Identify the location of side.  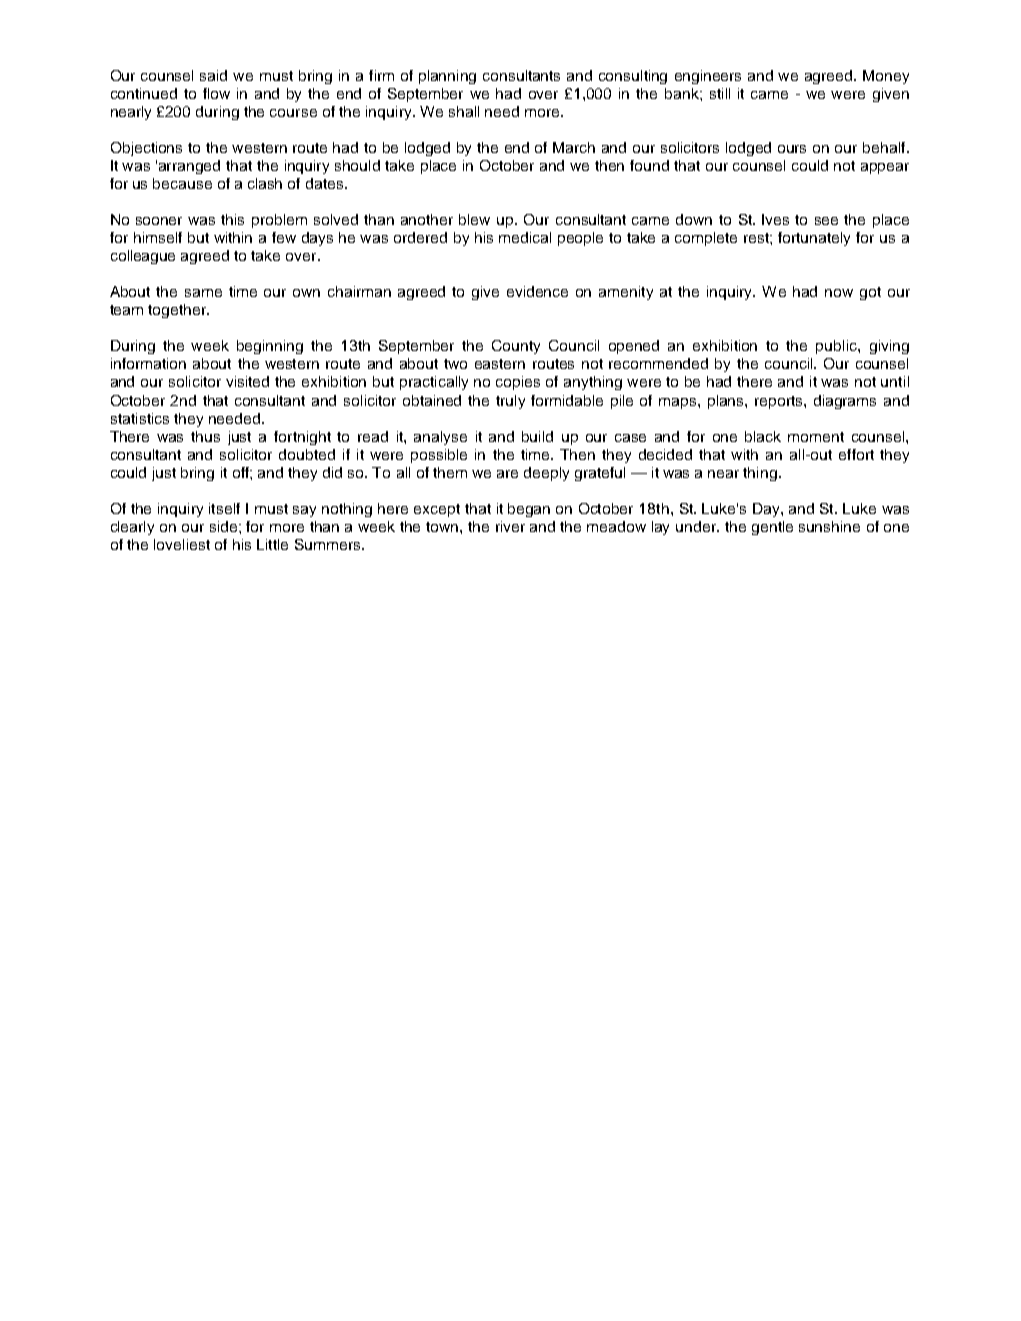
(225, 526).
